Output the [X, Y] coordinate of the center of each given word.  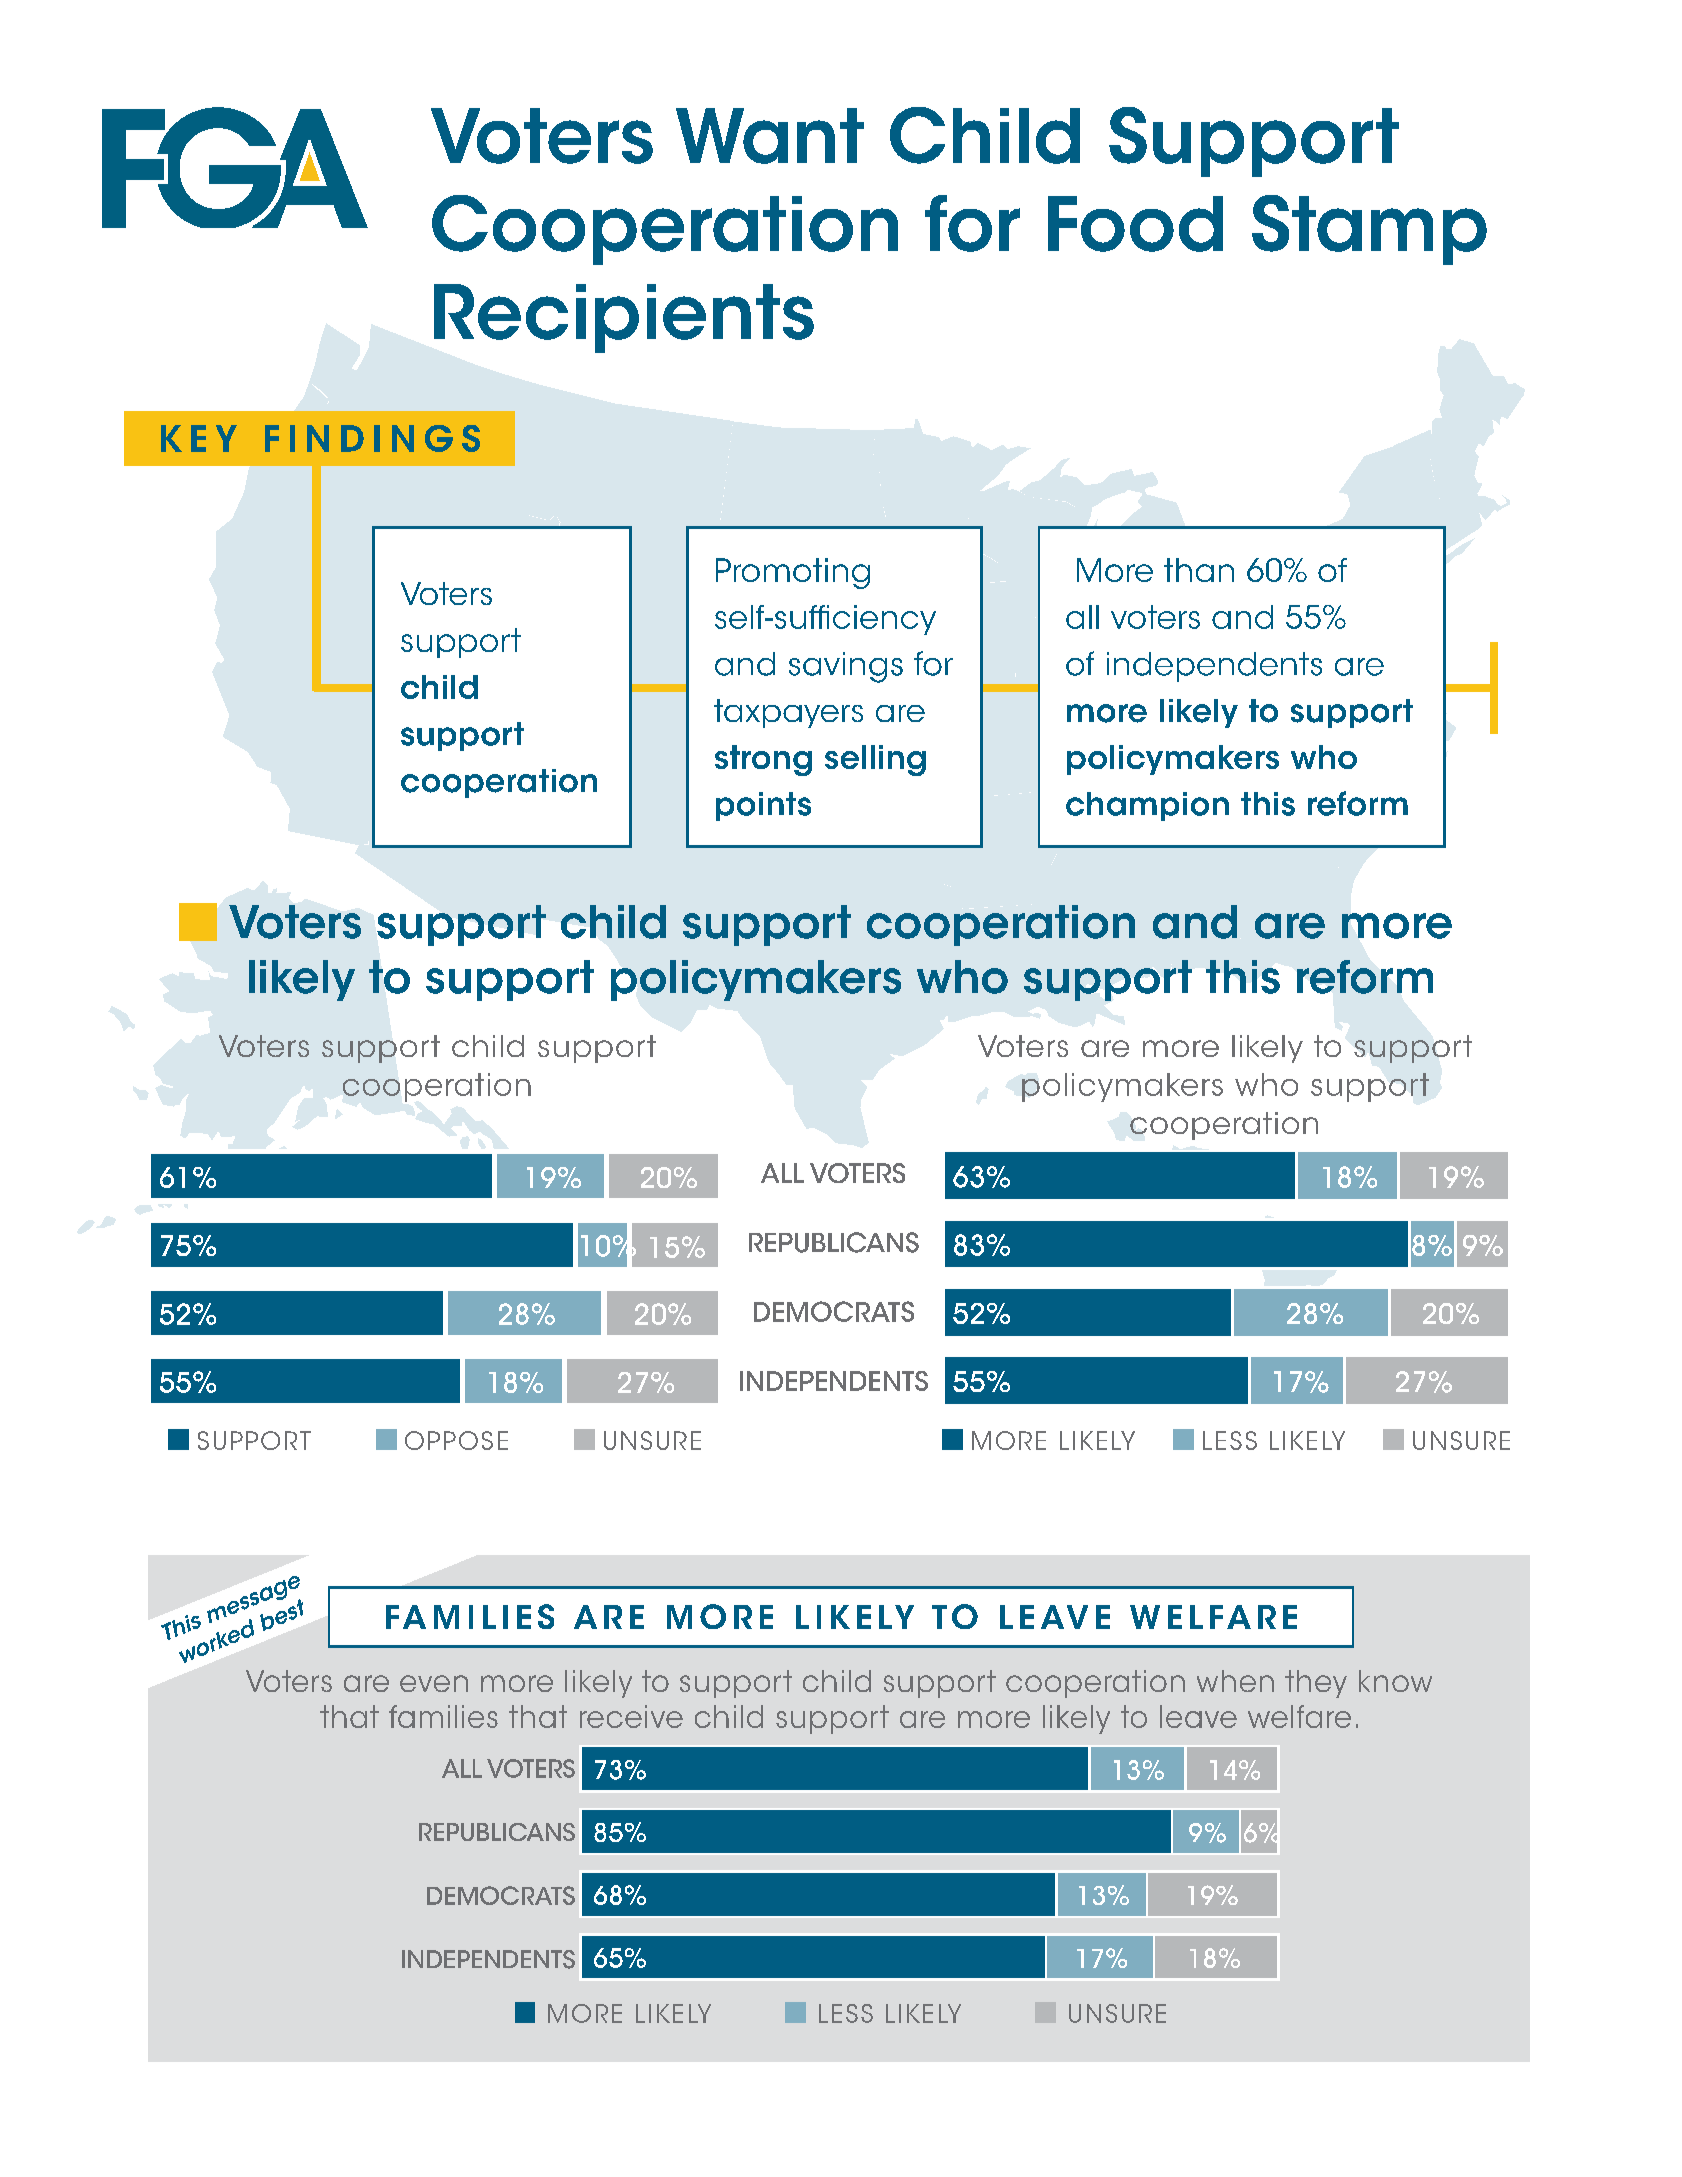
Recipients [624, 318]
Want [770, 136]
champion [1147, 806]
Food [1135, 224]
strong [763, 760]
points [763, 806]
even [434, 1683]
